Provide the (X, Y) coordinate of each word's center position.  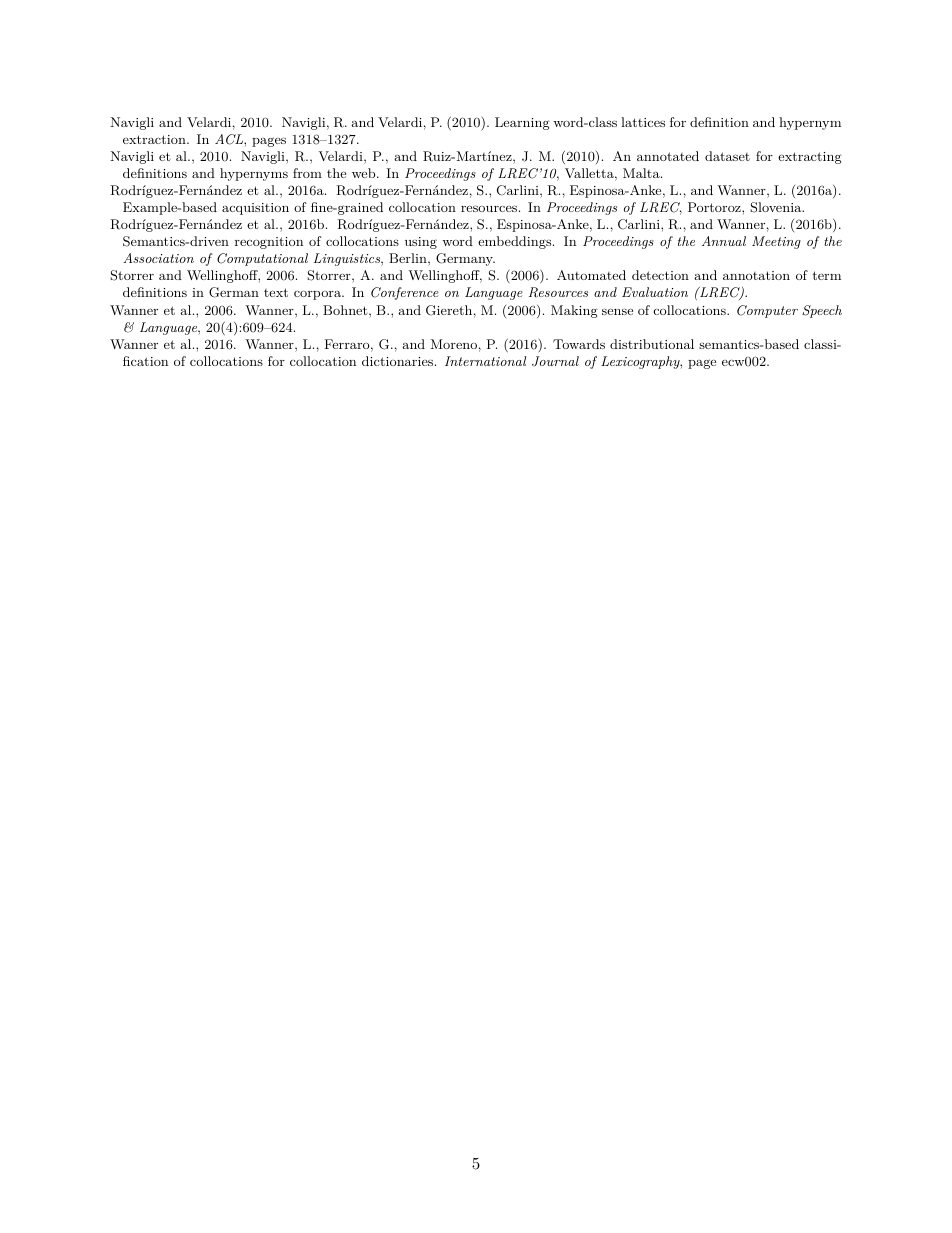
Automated (591, 275)
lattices (643, 122)
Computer (767, 311)
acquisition (255, 209)
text (276, 292)
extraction (155, 139)
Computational (262, 259)
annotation (756, 275)
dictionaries (397, 361)
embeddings (514, 242)
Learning (522, 123)
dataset (727, 156)
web (365, 173)
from (307, 173)
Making (574, 311)
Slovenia (777, 207)
